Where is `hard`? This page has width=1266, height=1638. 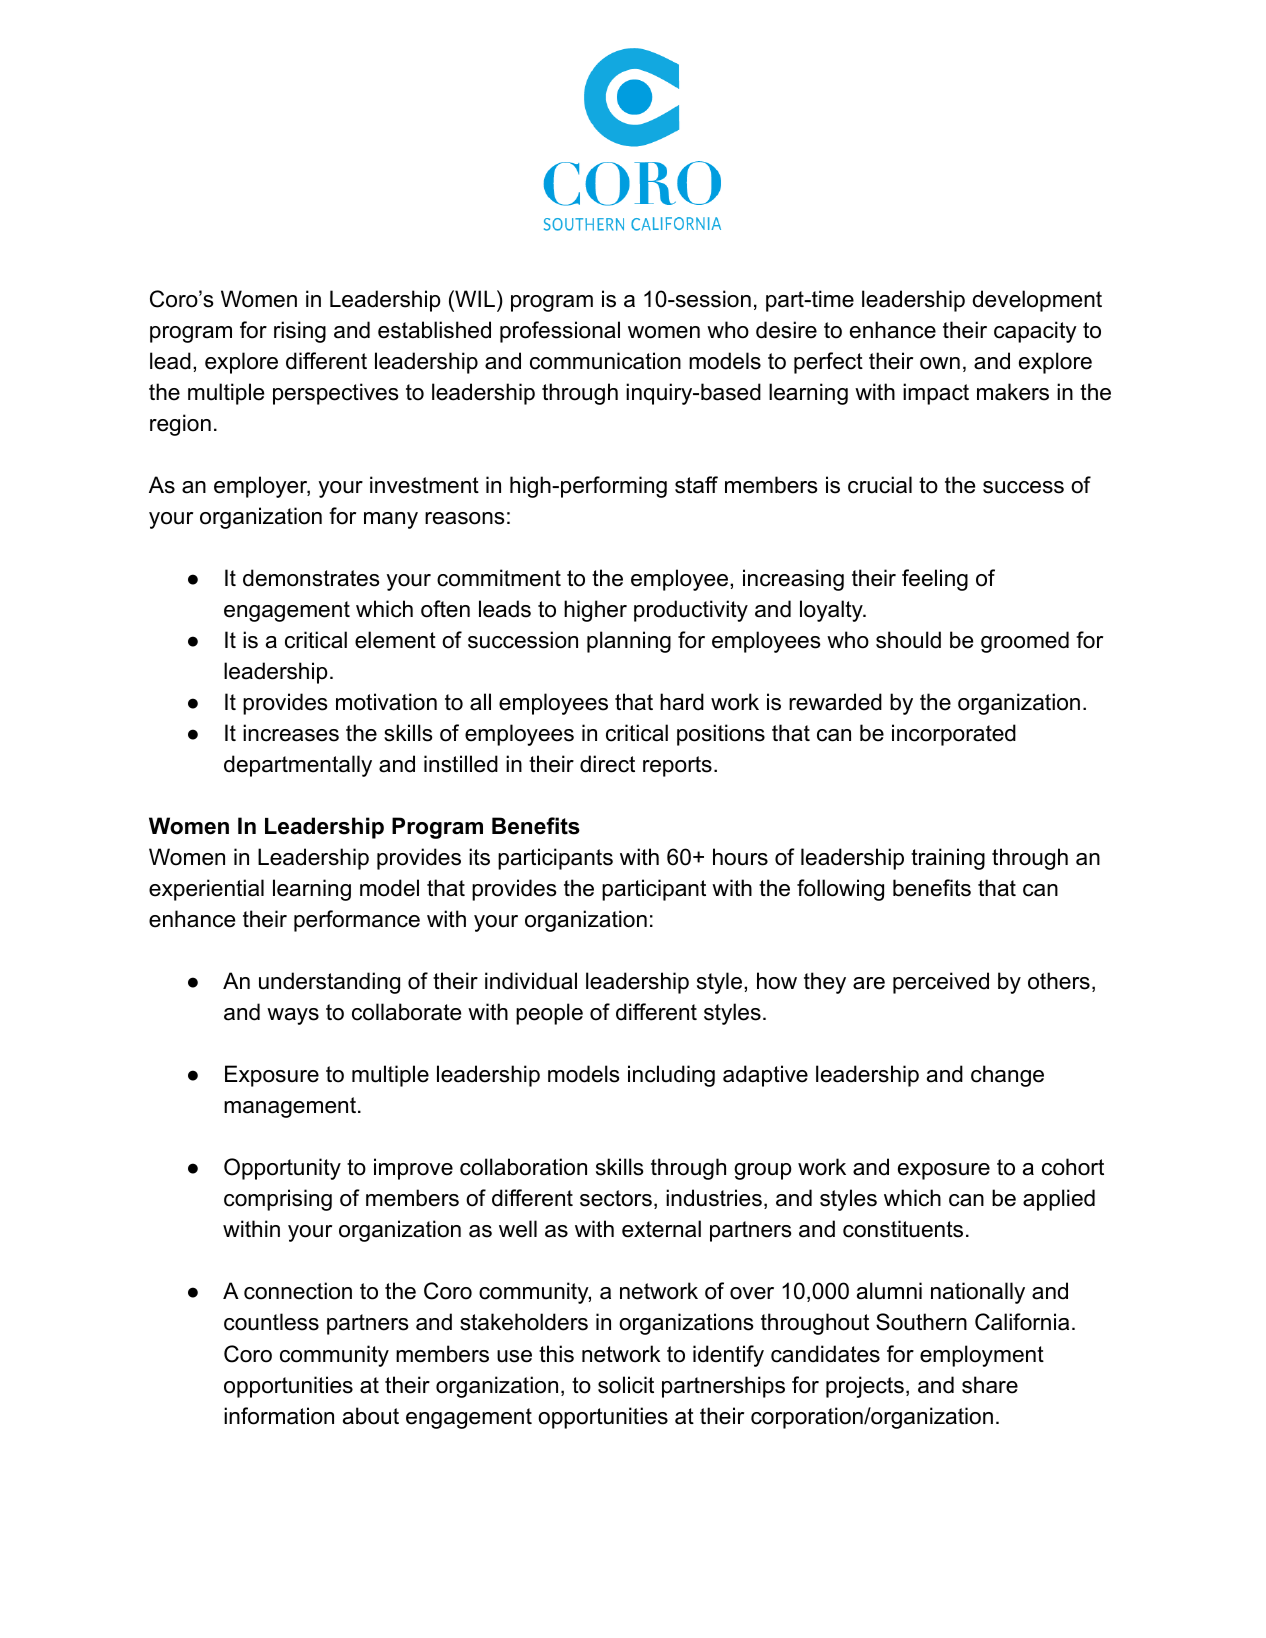 hard is located at coordinates (682, 702).
